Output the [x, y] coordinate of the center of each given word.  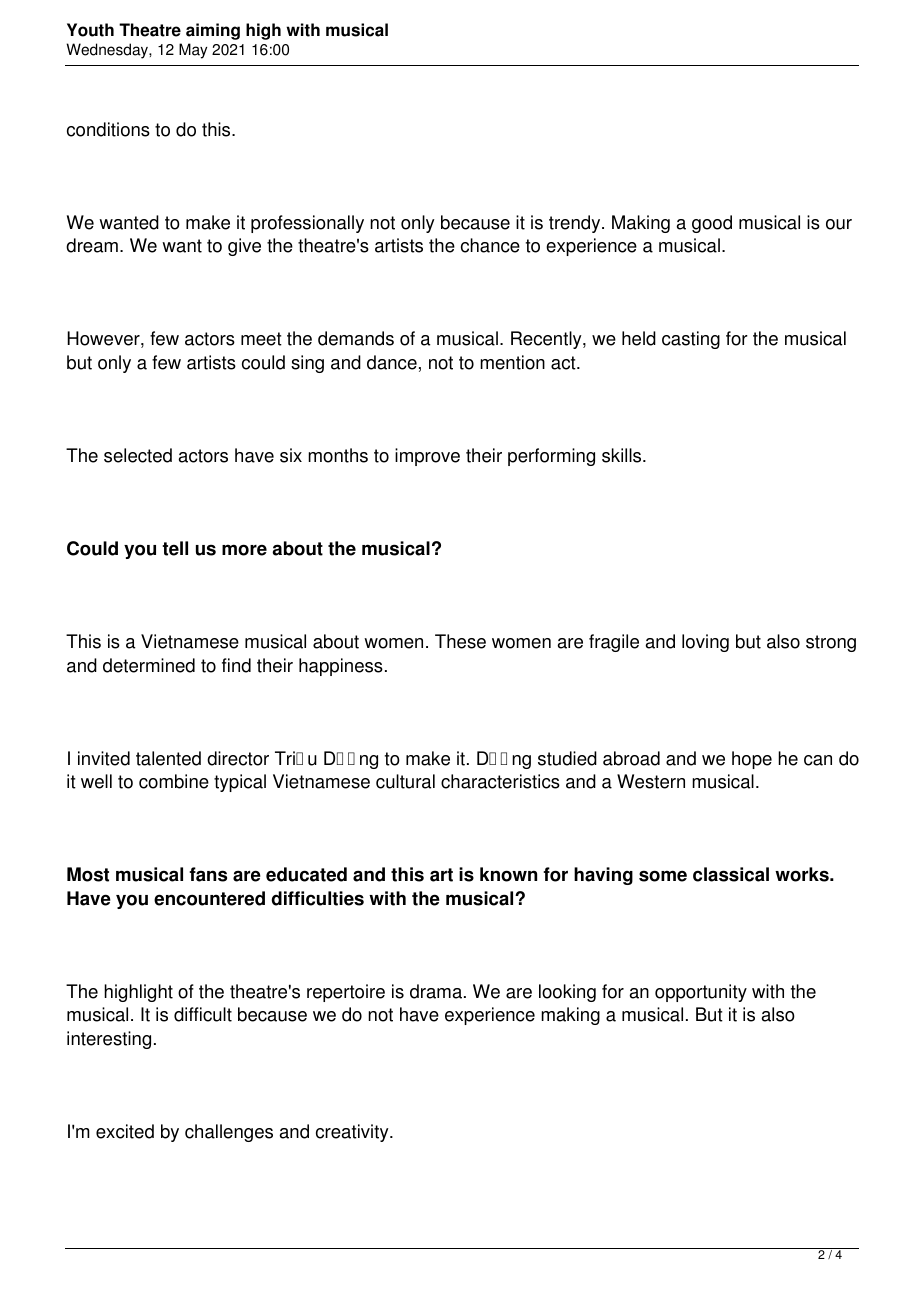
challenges [229, 1133]
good [712, 224]
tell [175, 548]
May [193, 51]
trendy [576, 224]
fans [208, 874]
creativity [353, 1133]
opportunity [701, 993]
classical [731, 874]
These [460, 641]
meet [261, 339]
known [508, 874]
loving [705, 643]
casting [691, 340]
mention [512, 362]
